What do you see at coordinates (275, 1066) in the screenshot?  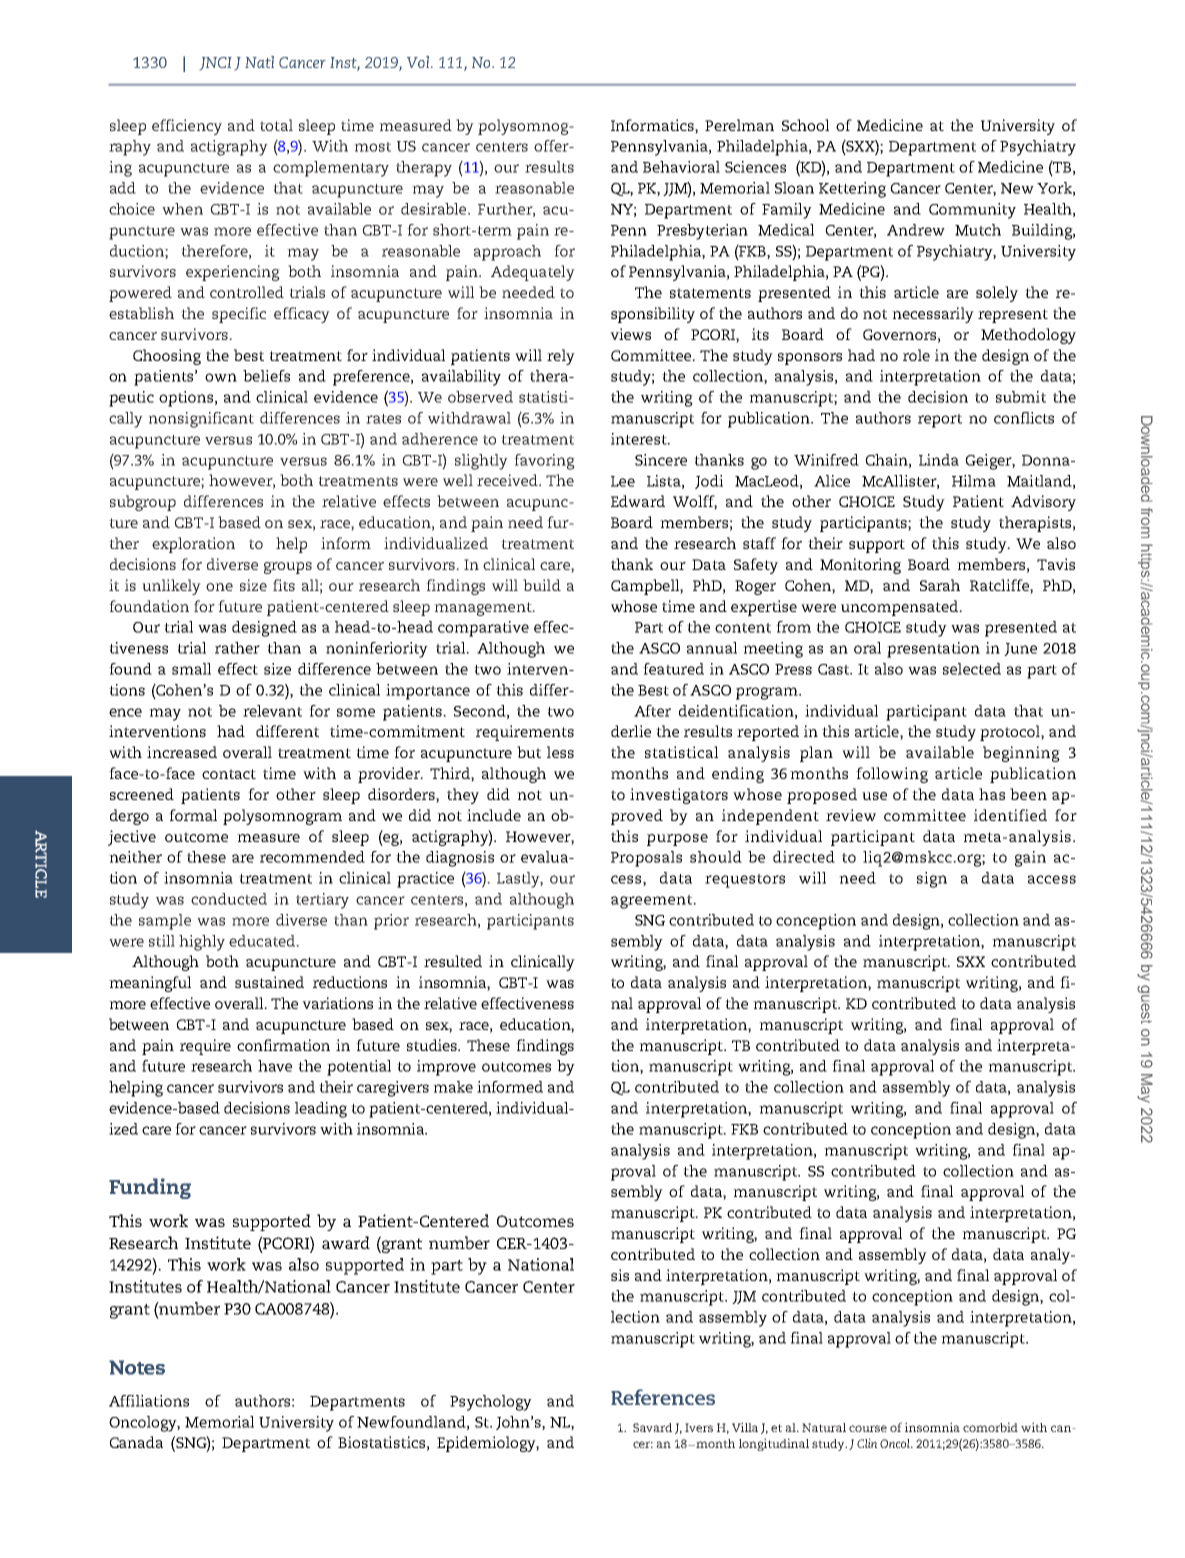 I see `have` at bounding box center [275, 1066].
